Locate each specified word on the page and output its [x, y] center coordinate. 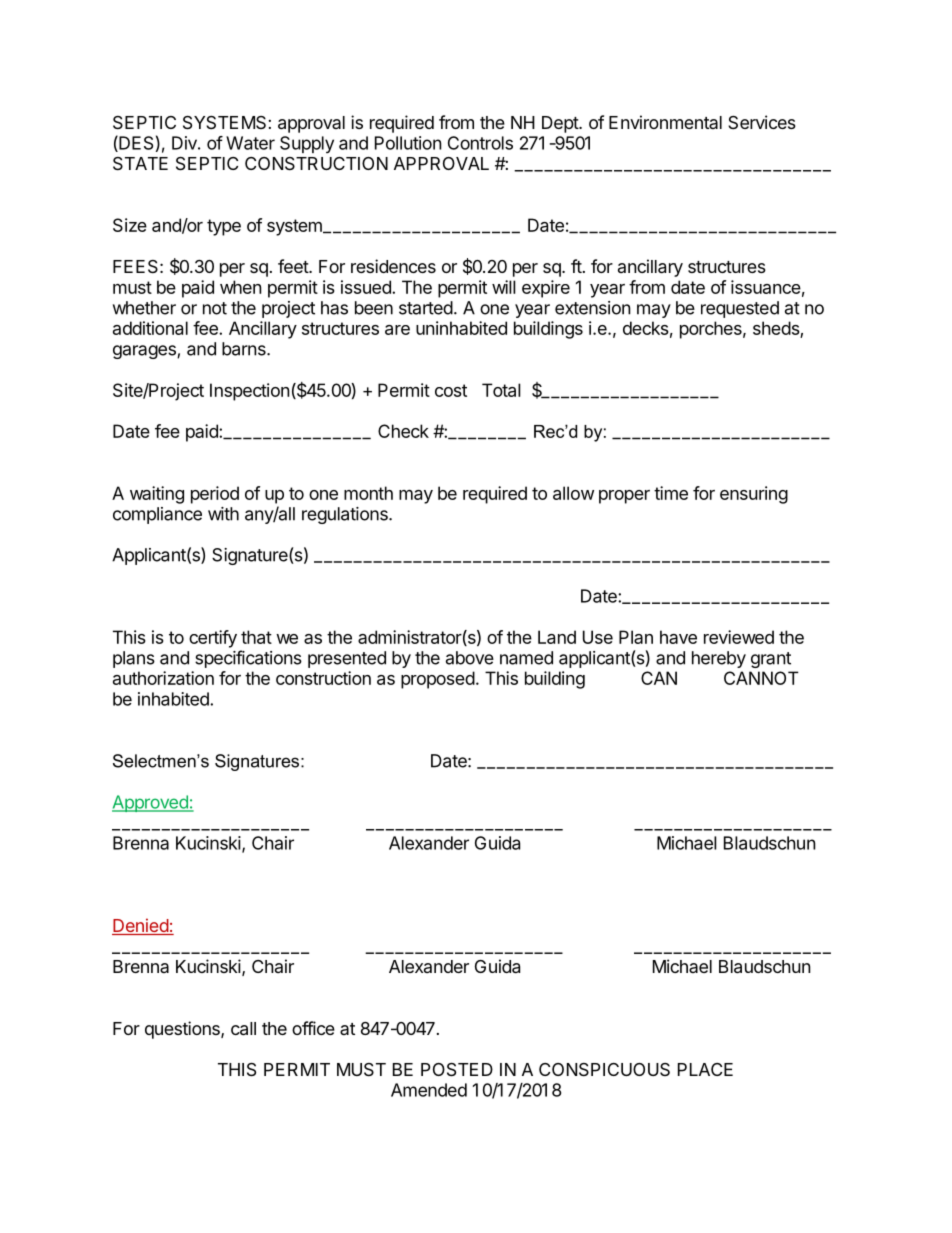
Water [250, 143]
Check [403, 431]
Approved [151, 803]
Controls [480, 143]
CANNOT [761, 678]
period [215, 495]
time [671, 493]
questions [183, 1030]
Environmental [665, 122]
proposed [438, 680]
